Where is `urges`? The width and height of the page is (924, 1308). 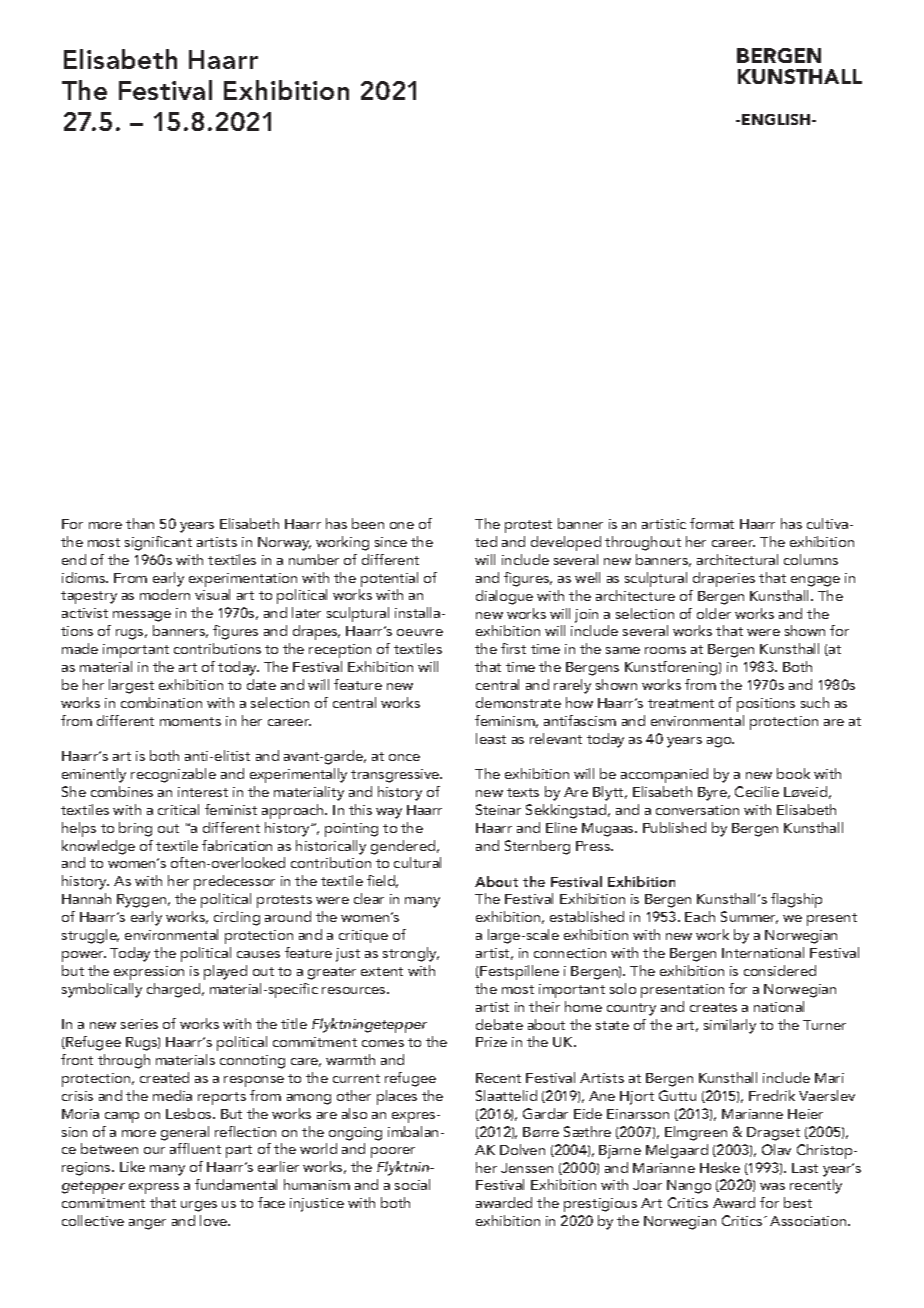 urges is located at coordinates (199, 1206).
